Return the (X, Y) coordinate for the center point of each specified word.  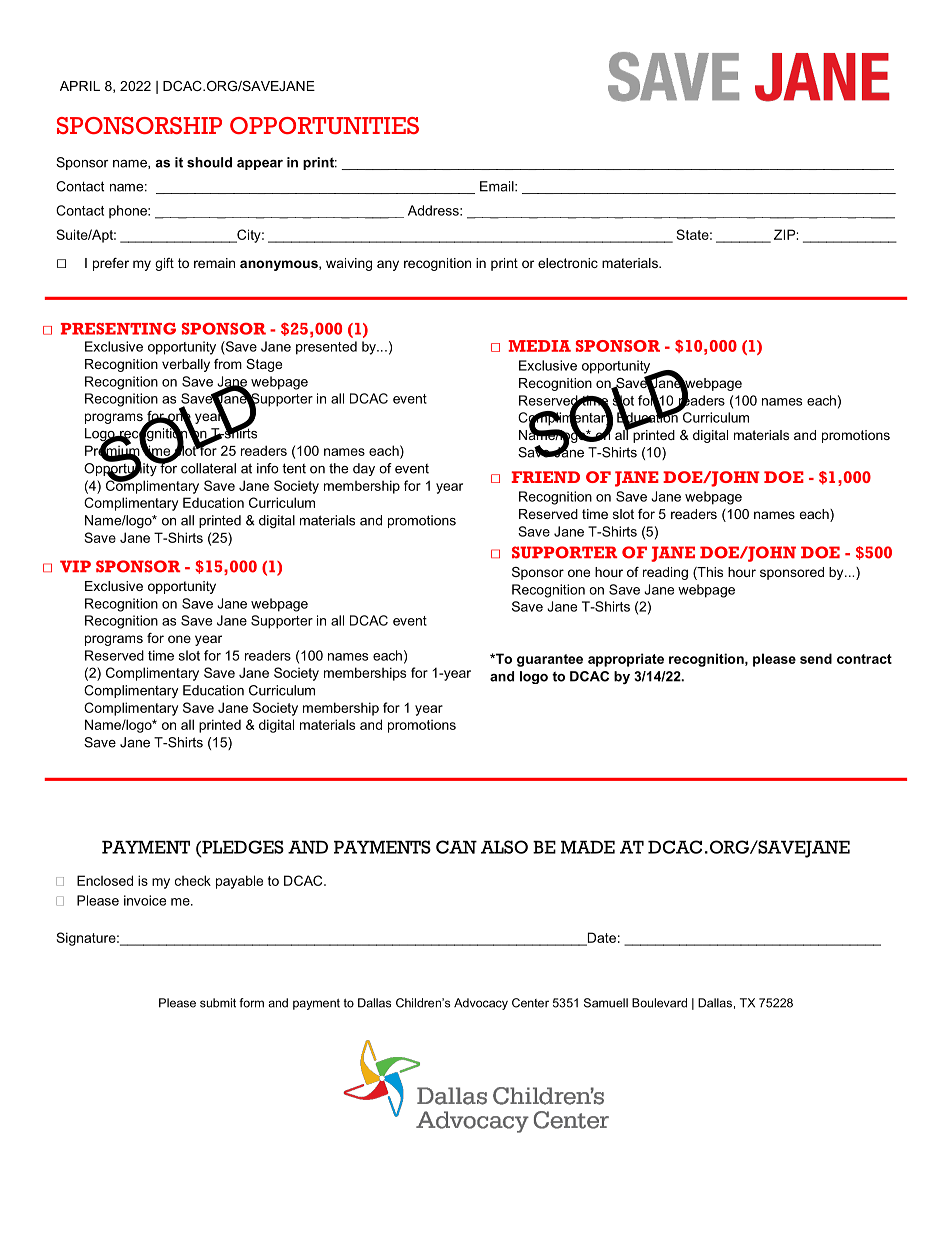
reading (665, 573)
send (816, 658)
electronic (568, 263)
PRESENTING (118, 328)
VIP (75, 566)
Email (498, 186)
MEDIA (540, 346)
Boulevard (659, 1003)
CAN (456, 847)
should (209, 162)
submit (218, 1003)
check (193, 880)
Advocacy (481, 1004)
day (364, 469)
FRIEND (546, 477)
